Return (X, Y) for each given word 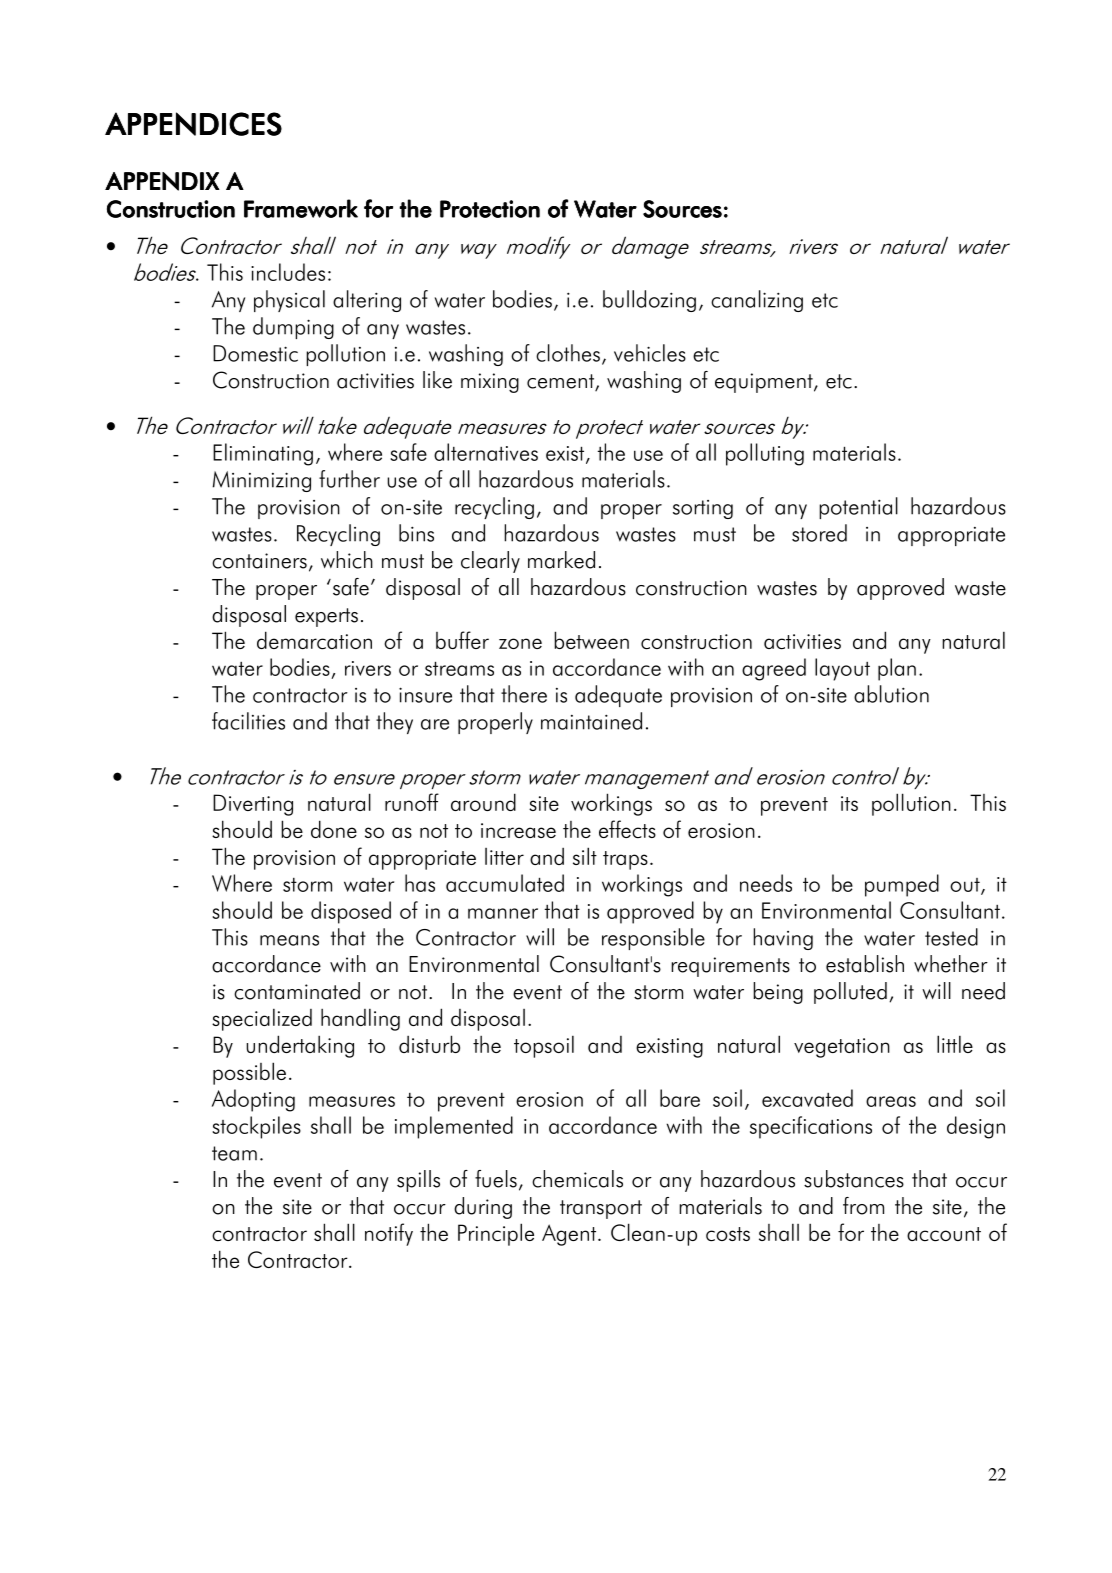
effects (627, 829)
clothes (568, 353)
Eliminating (263, 454)
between (591, 640)
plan (897, 669)
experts (326, 617)
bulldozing (649, 301)
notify (389, 1234)
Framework (301, 208)
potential (858, 508)
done (334, 829)
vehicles (650, 353)
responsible (653, 939)
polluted (850, 993)
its (849, 803)
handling (360, 1019)
